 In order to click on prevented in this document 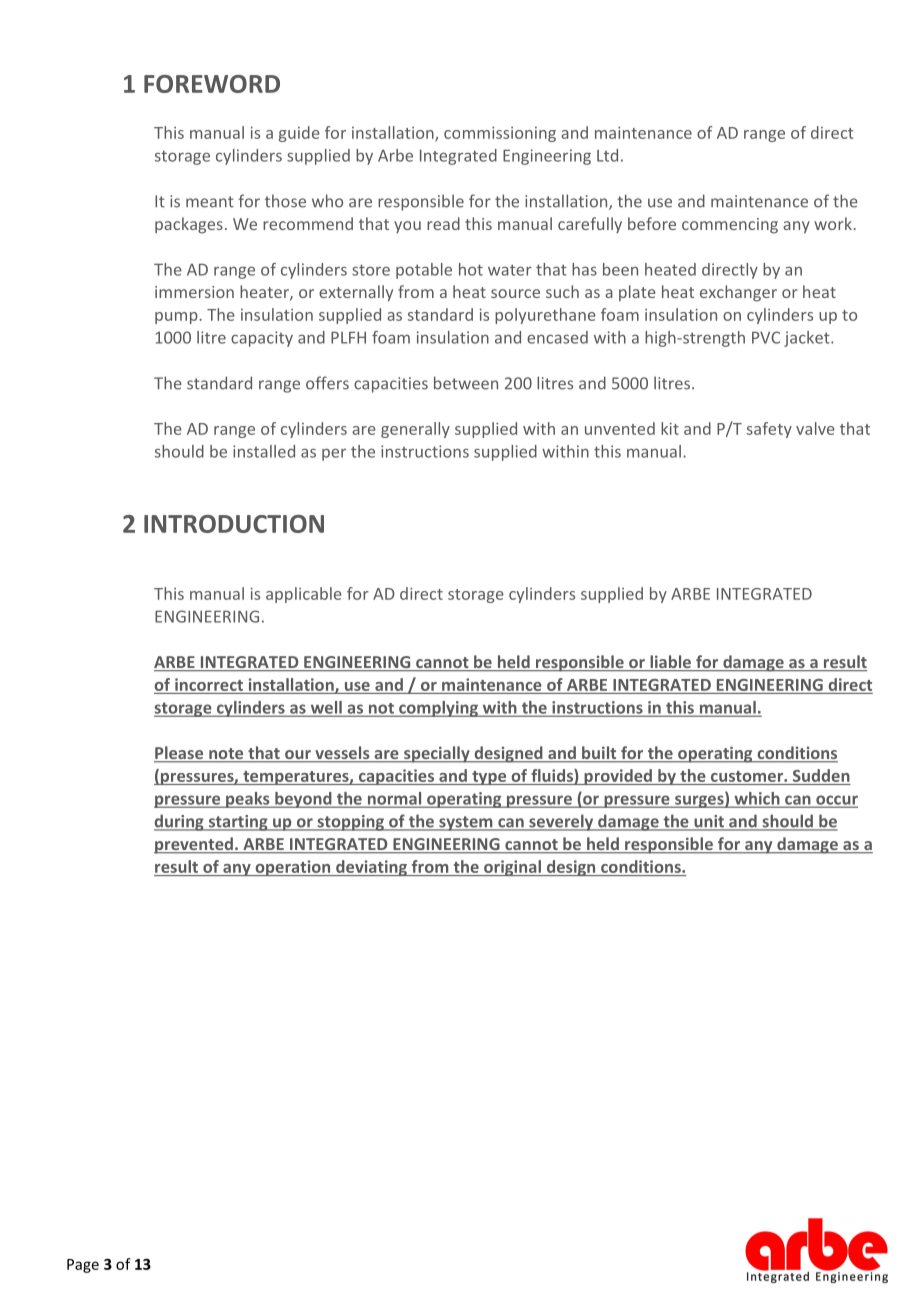, I will do `click(194, 845)`.
